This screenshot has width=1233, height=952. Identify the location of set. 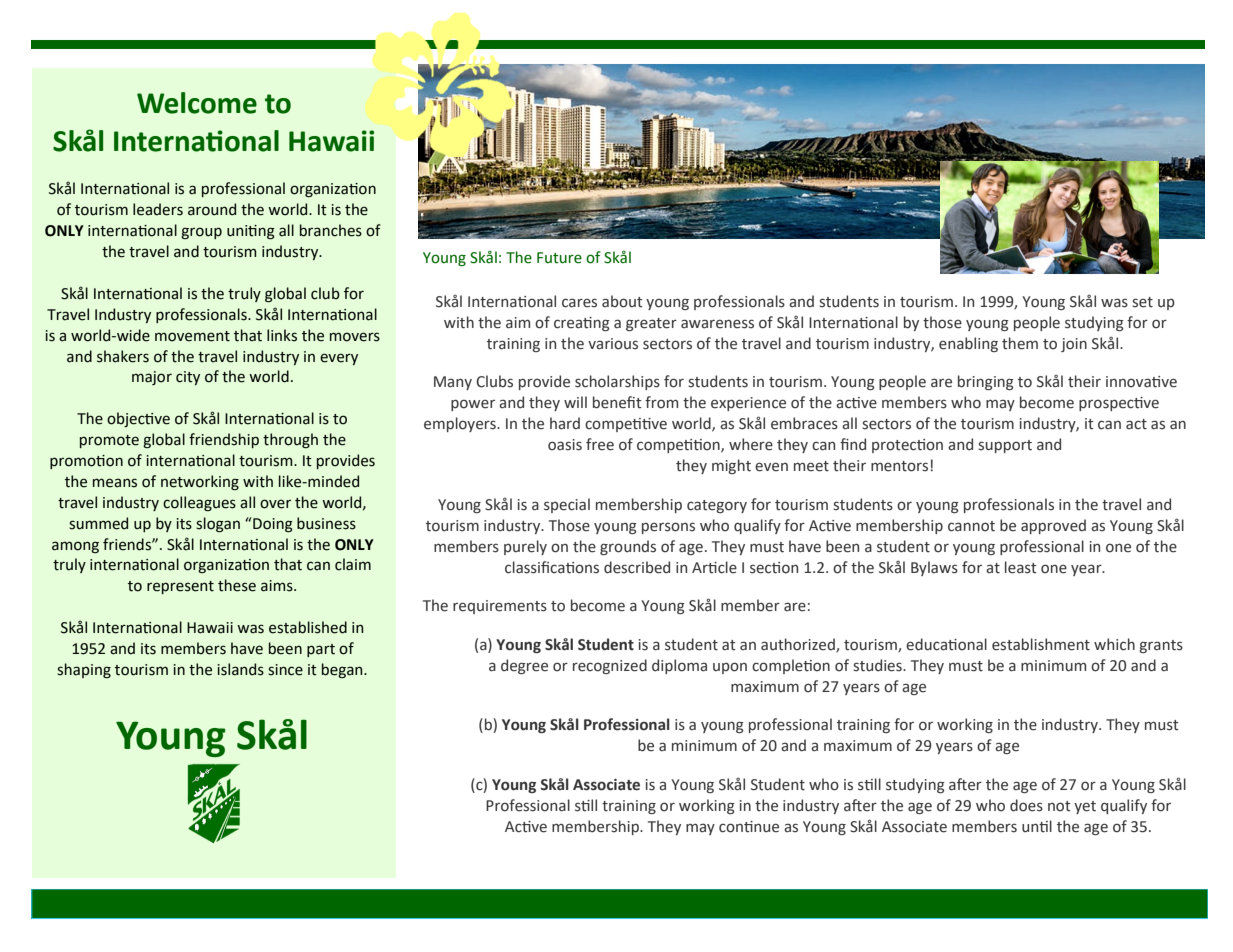
(1142, 302).
